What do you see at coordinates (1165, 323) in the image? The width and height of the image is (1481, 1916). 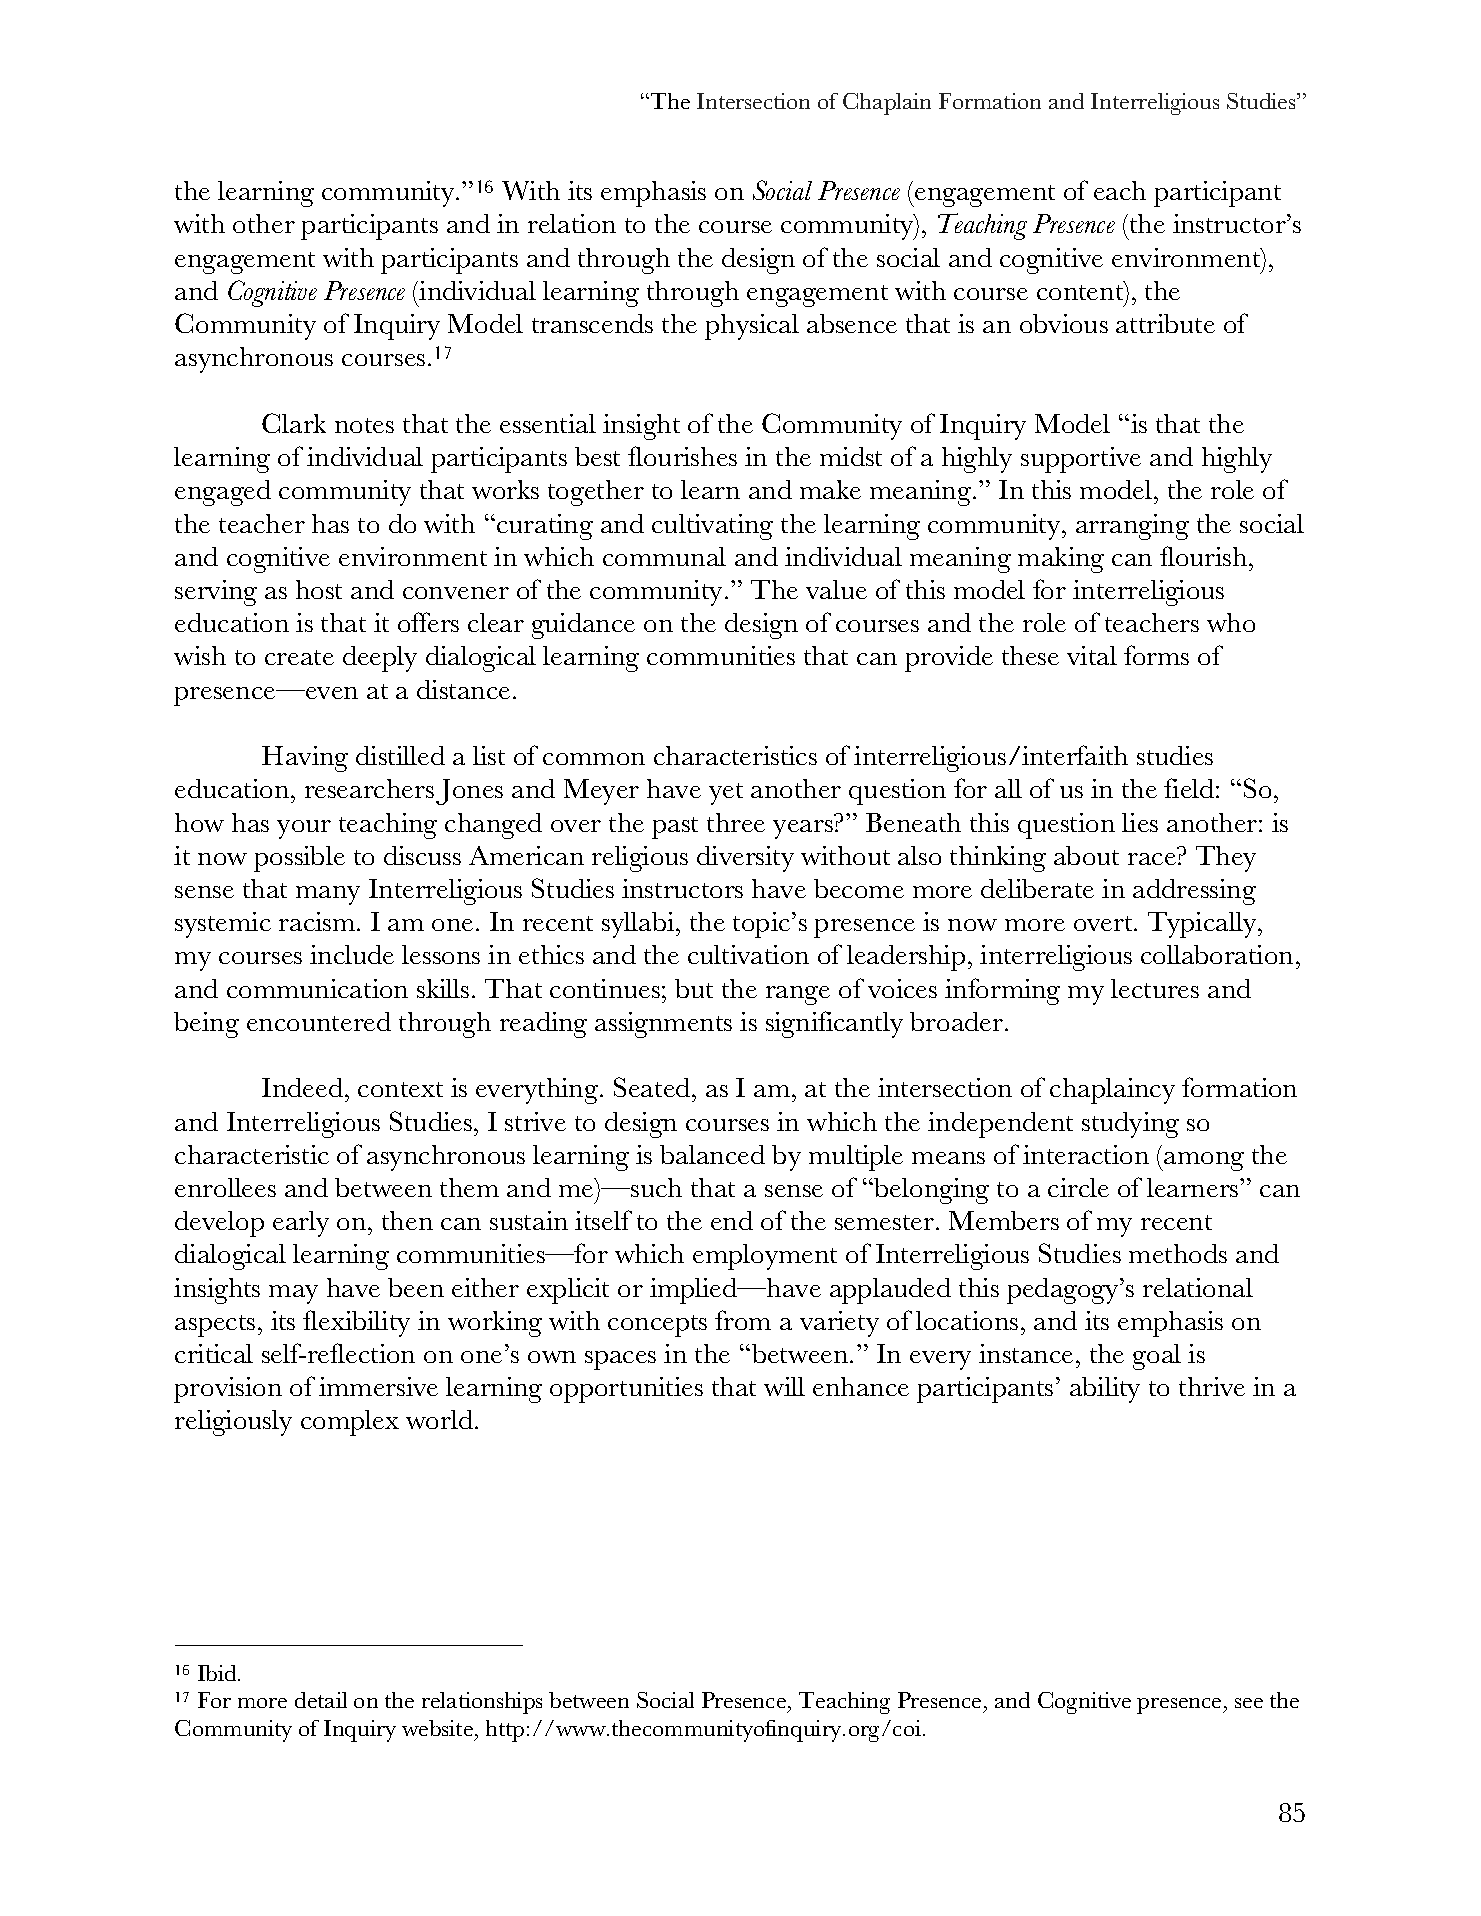 I see `attribute` at bounding box center [1165, 323].
